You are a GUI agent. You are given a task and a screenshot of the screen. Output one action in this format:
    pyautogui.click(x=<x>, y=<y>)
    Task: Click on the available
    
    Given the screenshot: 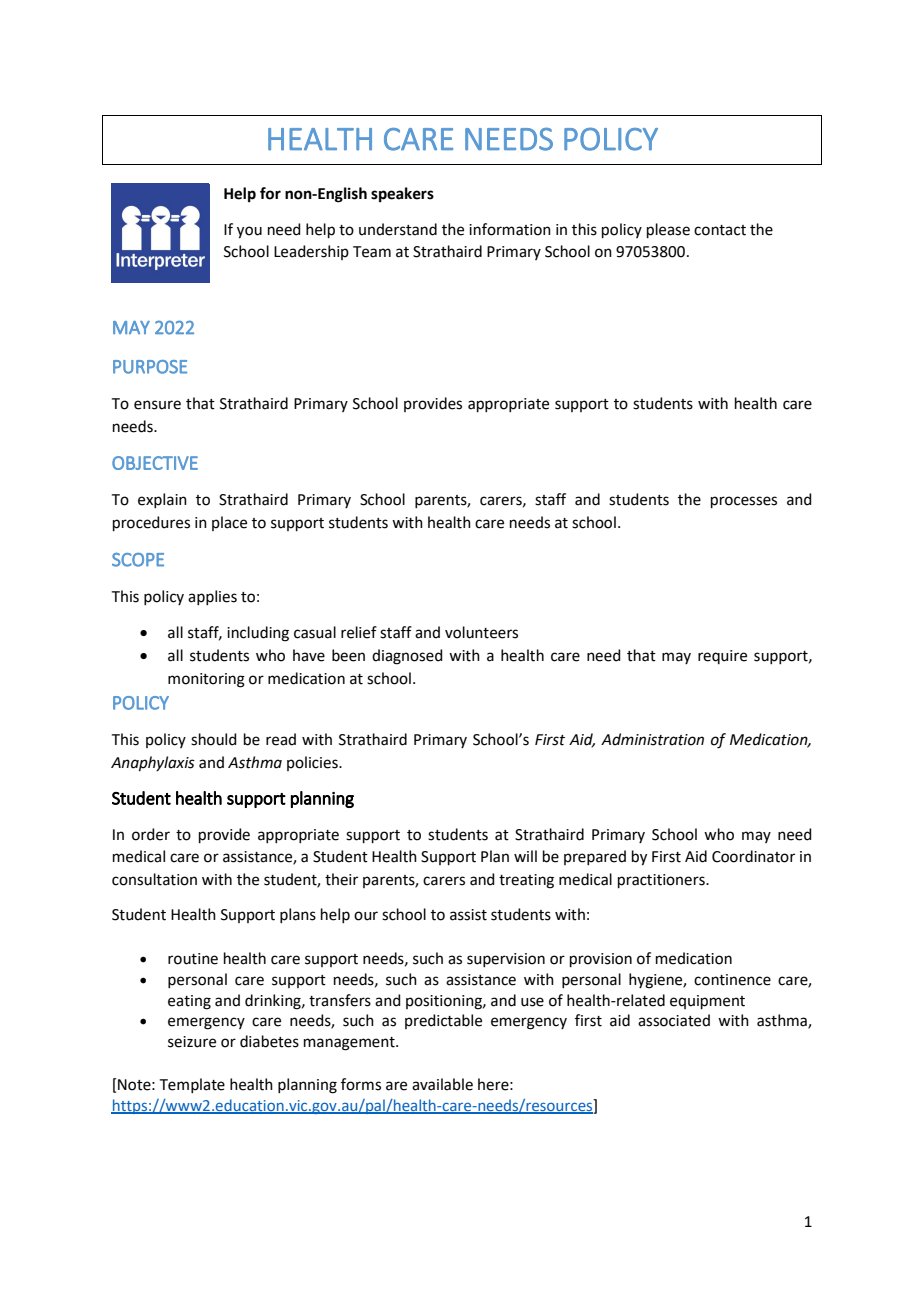 What is the action you would take?
    pyautogui.click(x=442, y=1084)
